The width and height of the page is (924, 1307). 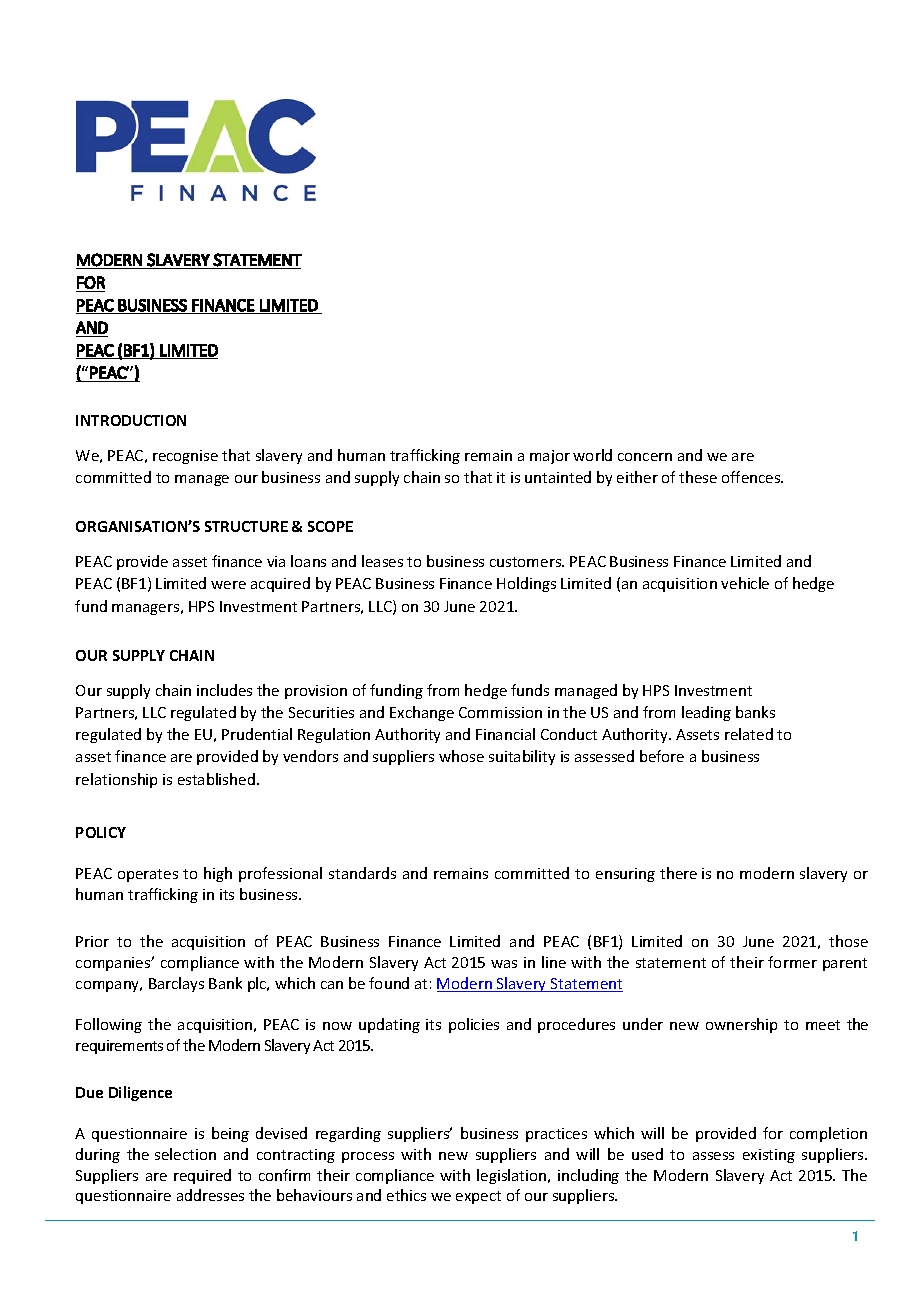 I want to click on major, so click(x=550, y=457).
